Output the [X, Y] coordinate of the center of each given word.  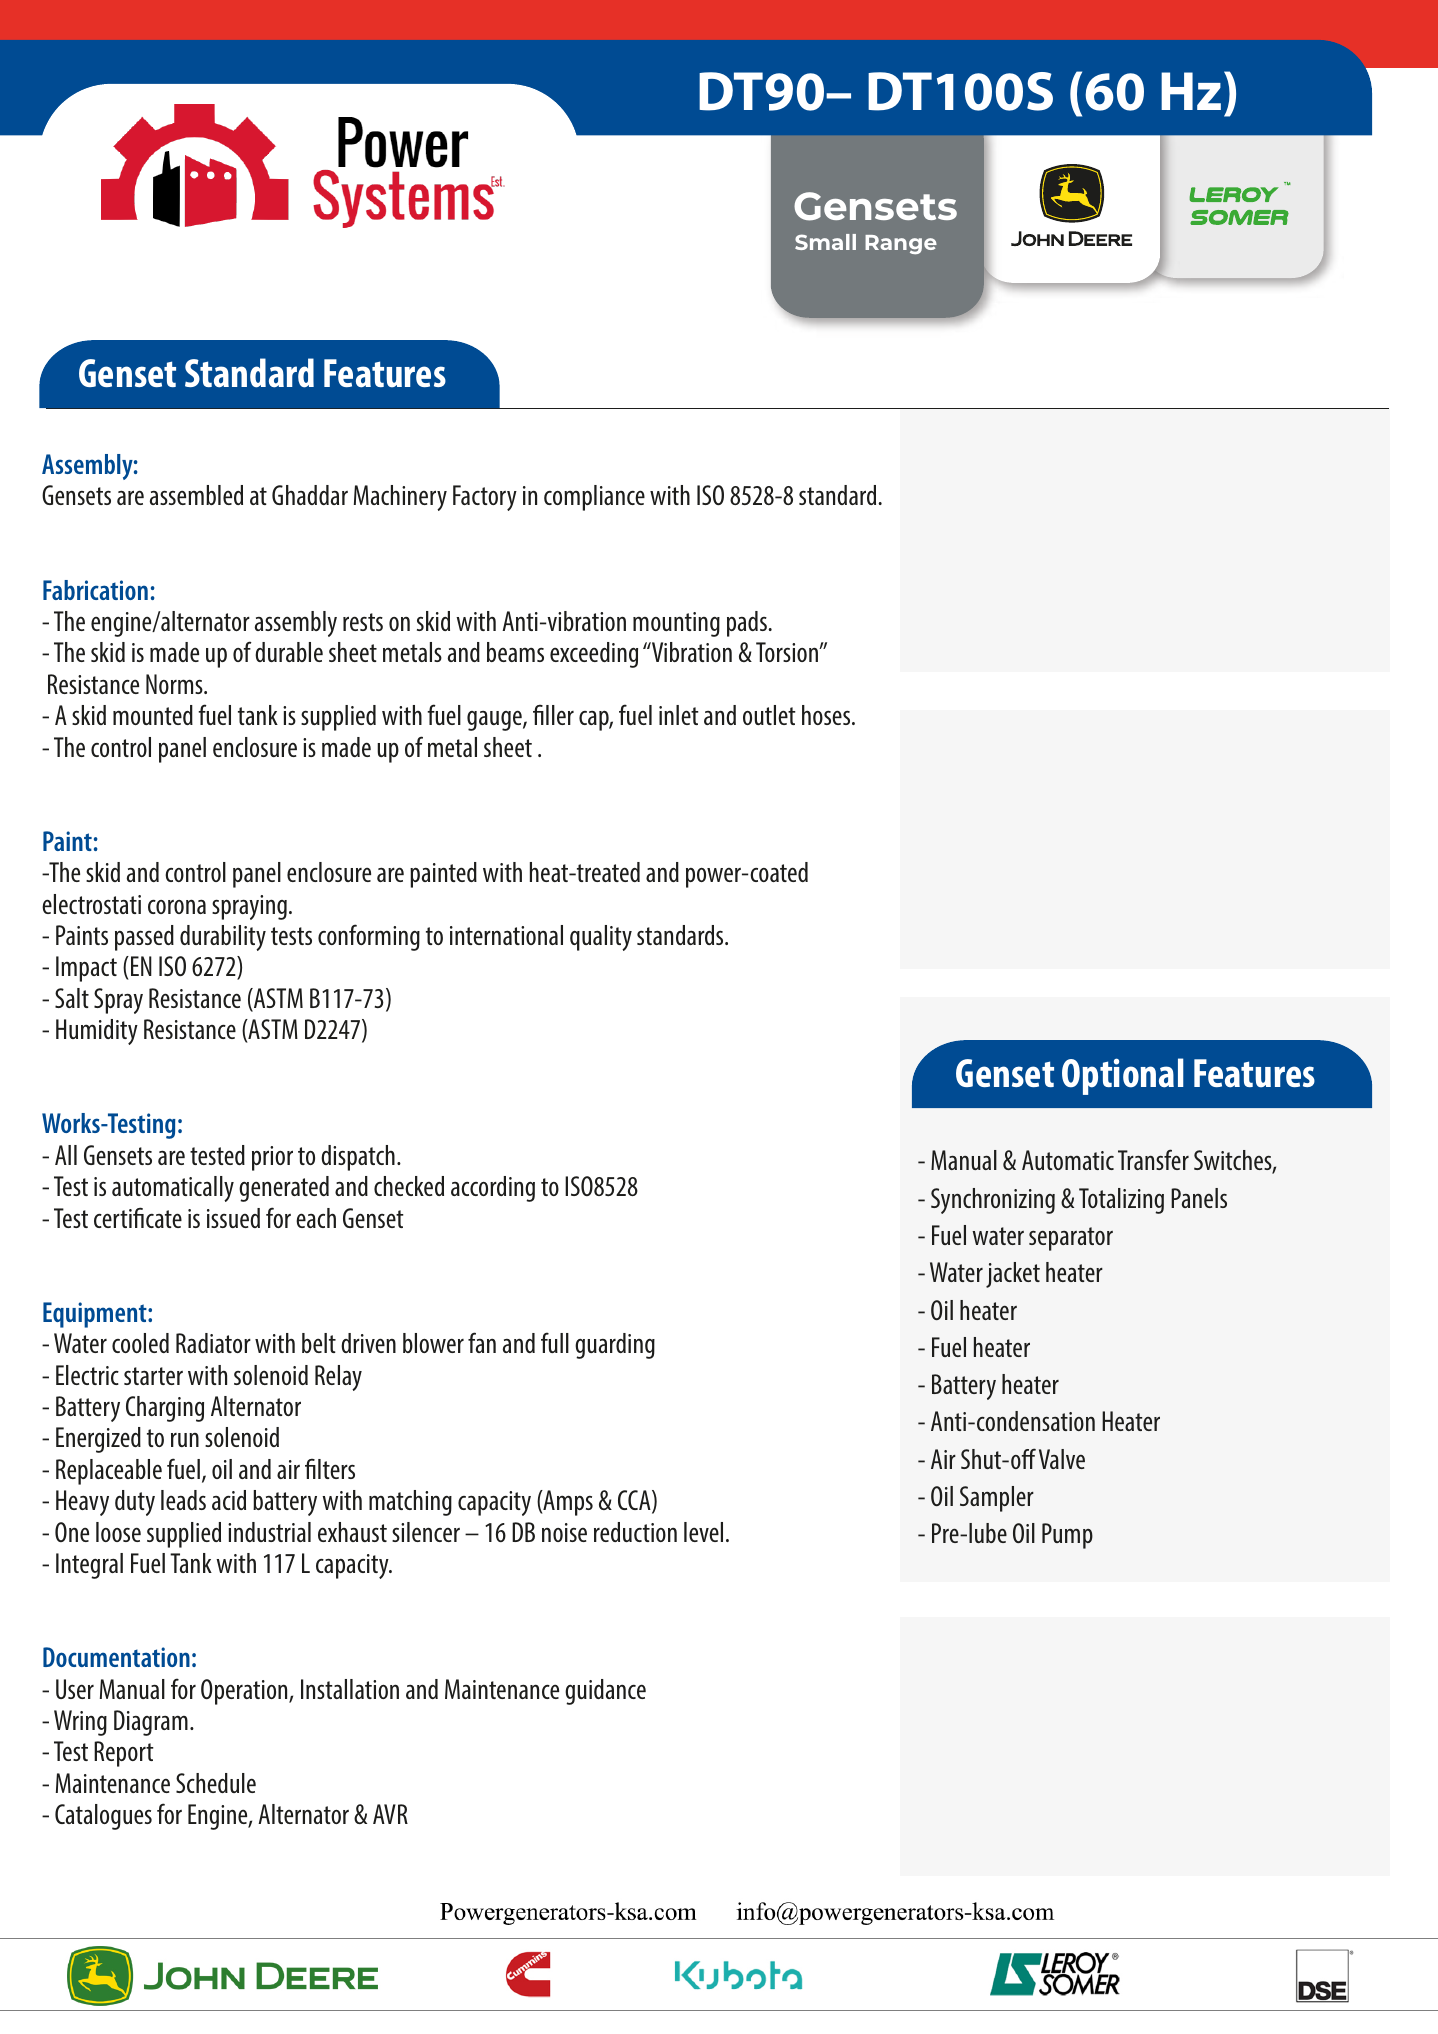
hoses [827, 715]
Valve [1062, 1459]
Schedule [216, 1783]
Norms [175, 684]
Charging [165, 1409]
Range [901, 244]
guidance [605, 1692]
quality [601, 938]
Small [825, 242]
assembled [196, 495]
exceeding [594, 655]
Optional [1122, 1076]
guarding [615, 1346]
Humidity [97, 1032]
